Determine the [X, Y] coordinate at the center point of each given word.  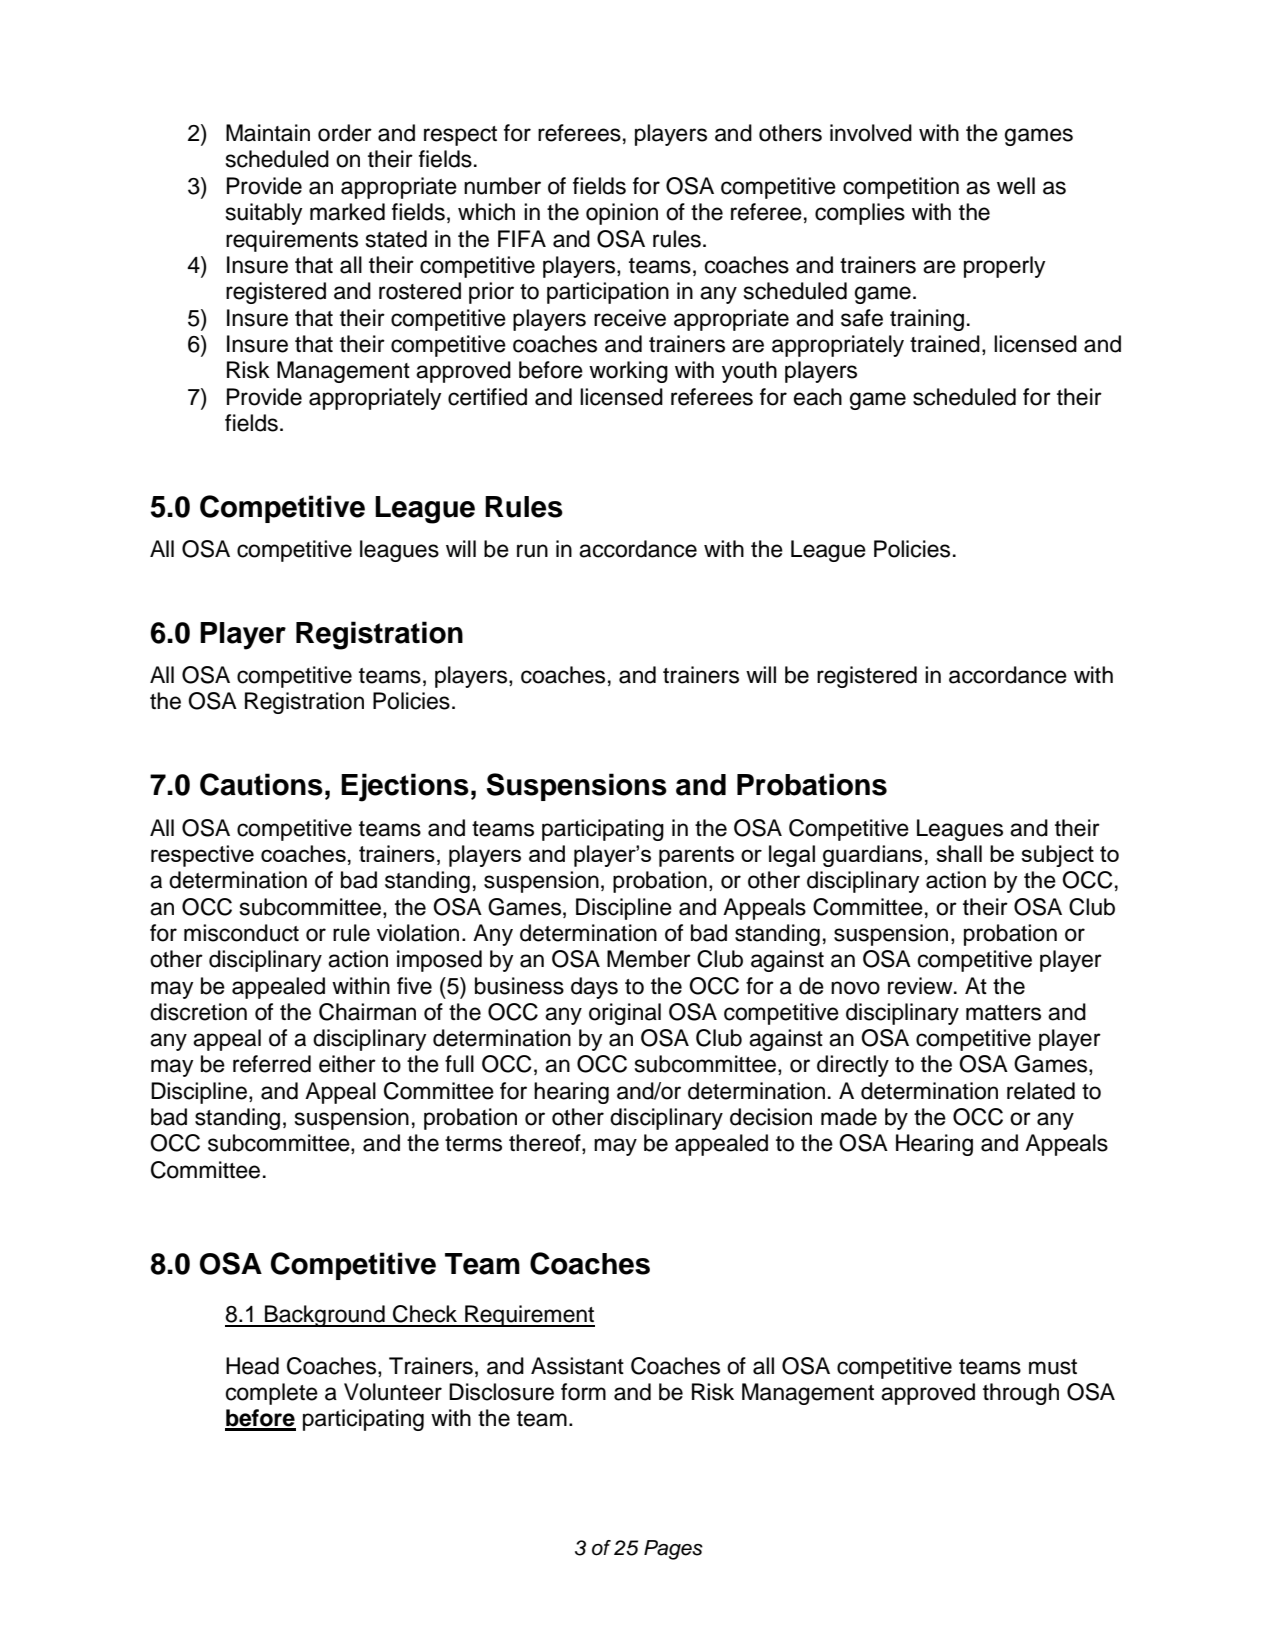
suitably [264, 214]
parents [696, 856]
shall [959, 853]
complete [272, 1394]
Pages [673, 1550]
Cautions [261, 784]
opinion [622, 214]
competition [901, 188]
